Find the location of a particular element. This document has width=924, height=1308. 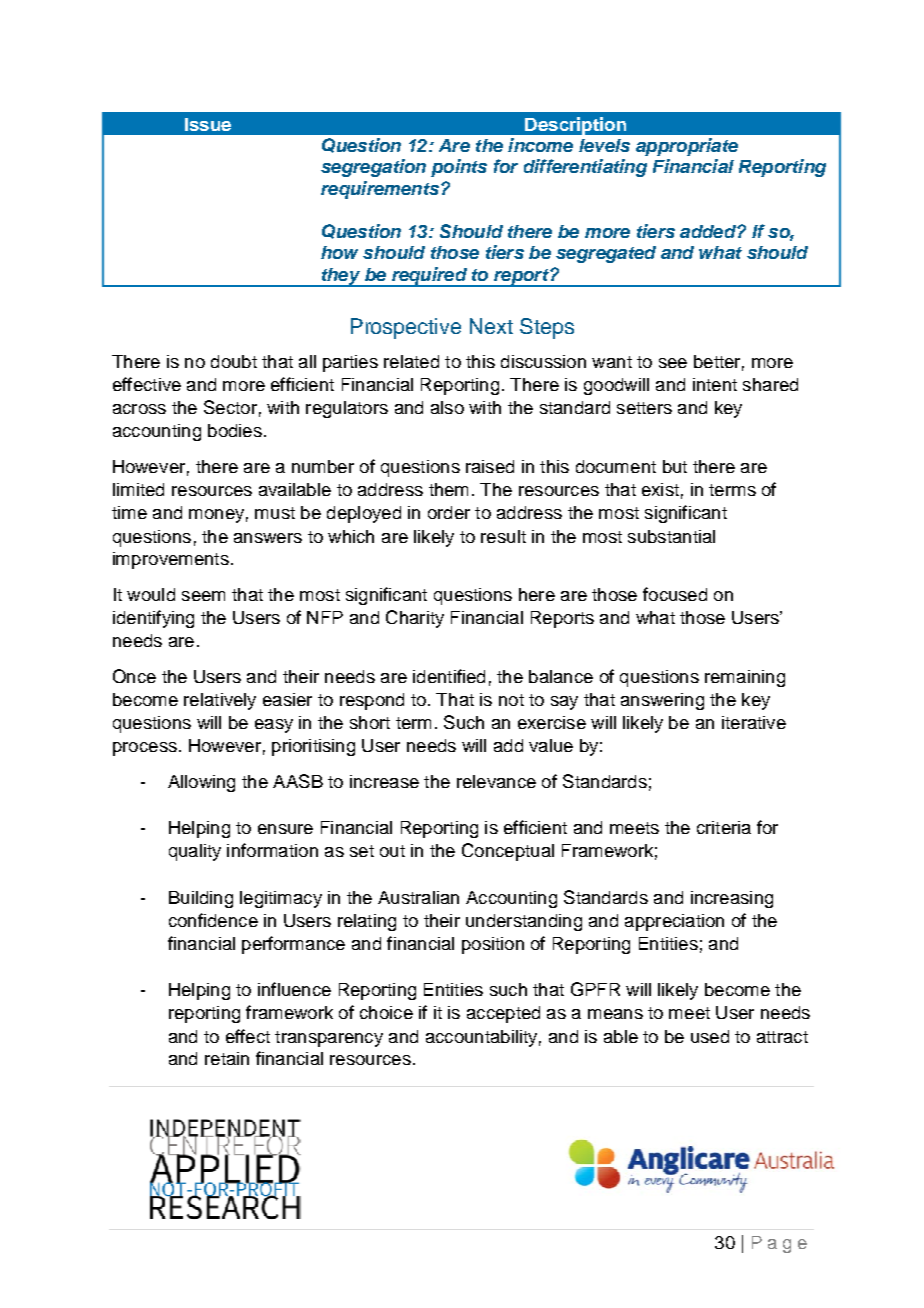

Issue is located at coordinates (208, 124).
